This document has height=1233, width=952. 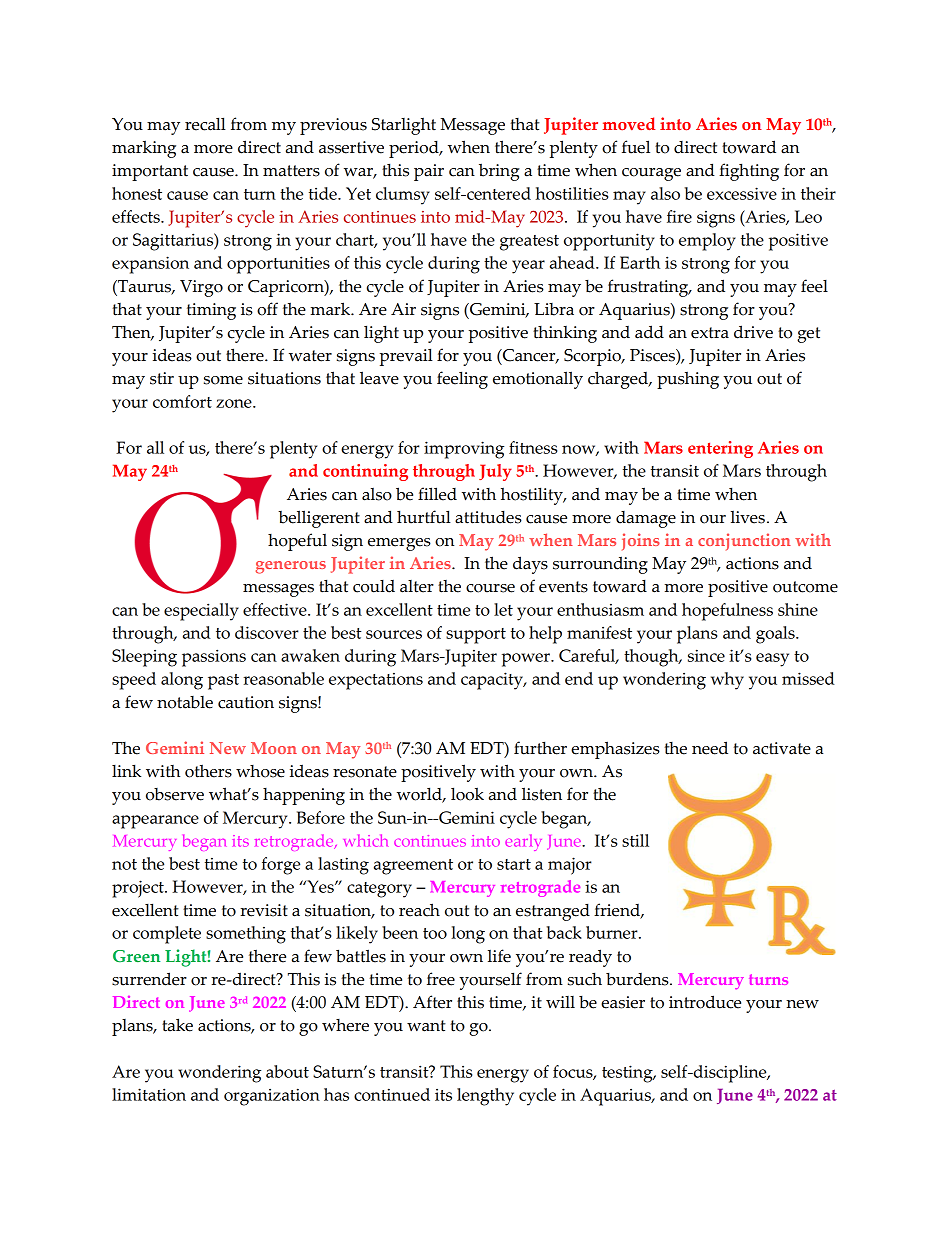 I want to click on take, so click(x=177, y=1025).
